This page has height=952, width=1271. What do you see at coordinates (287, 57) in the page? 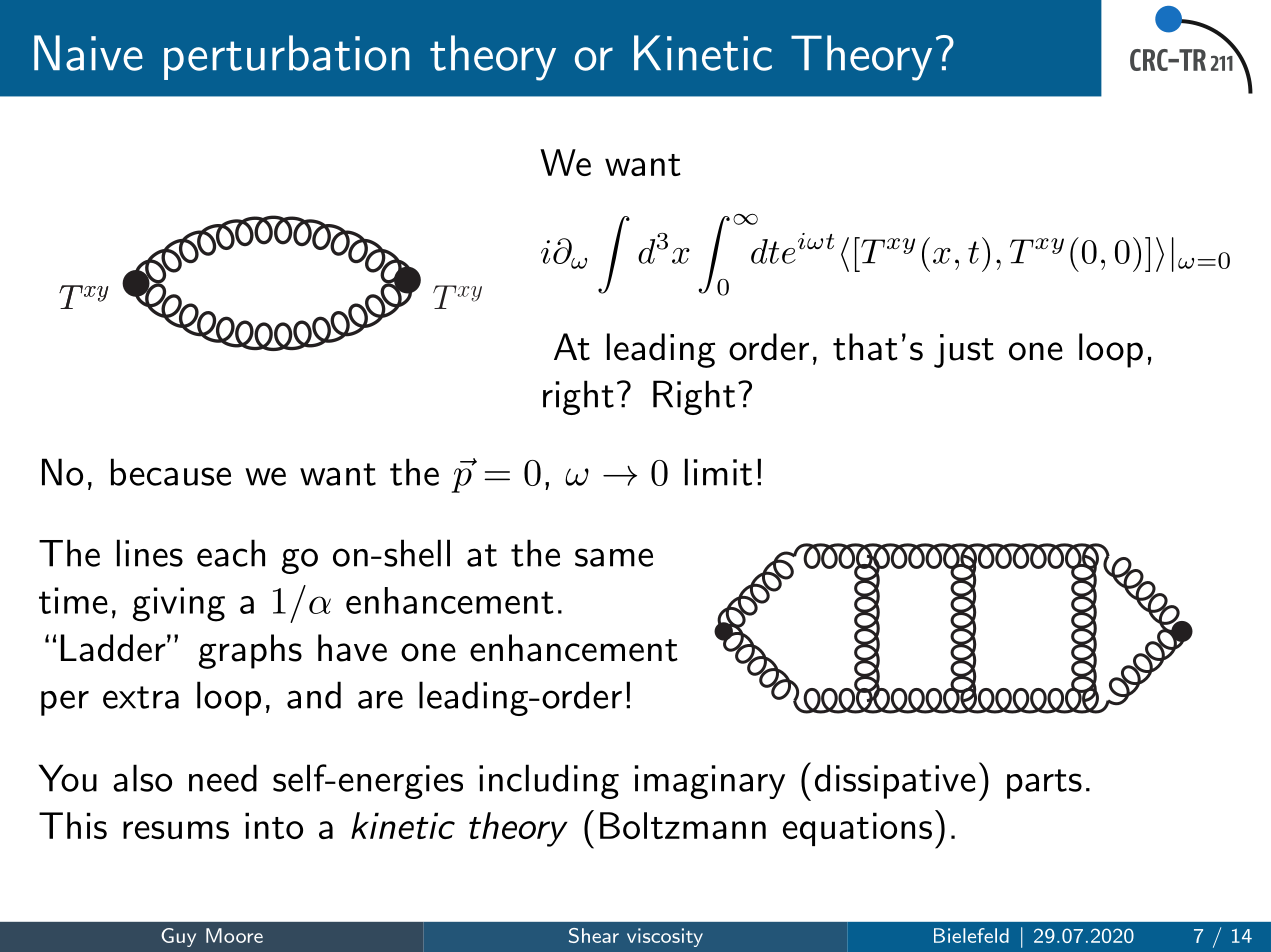
I see `perturbation` at bounding box center [287, 57].
